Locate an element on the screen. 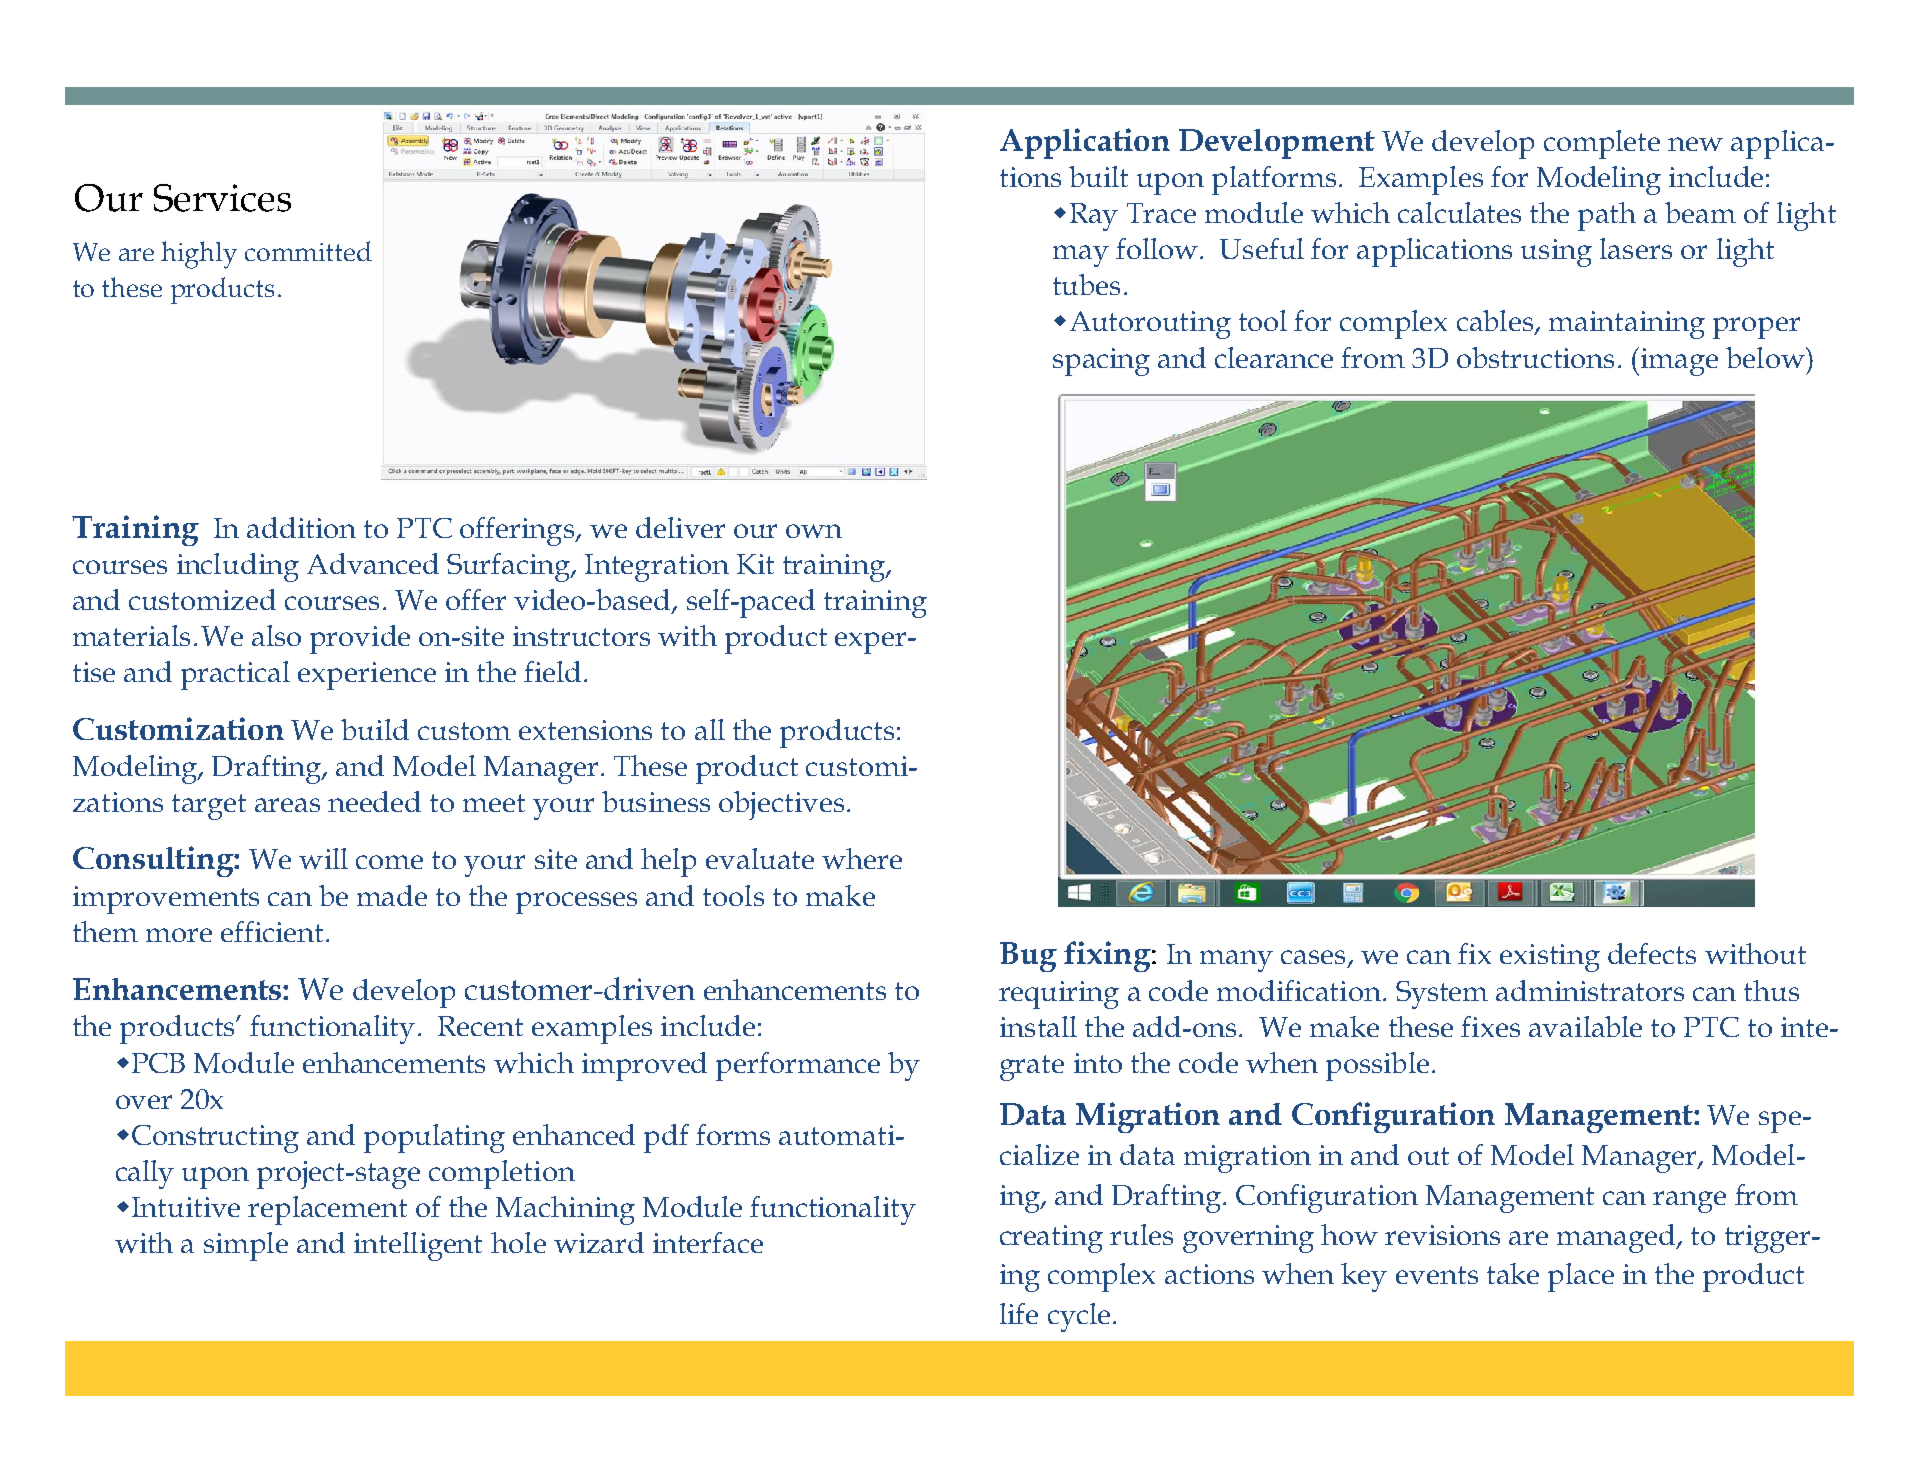  simple is located at coordinates (246, 1246).
